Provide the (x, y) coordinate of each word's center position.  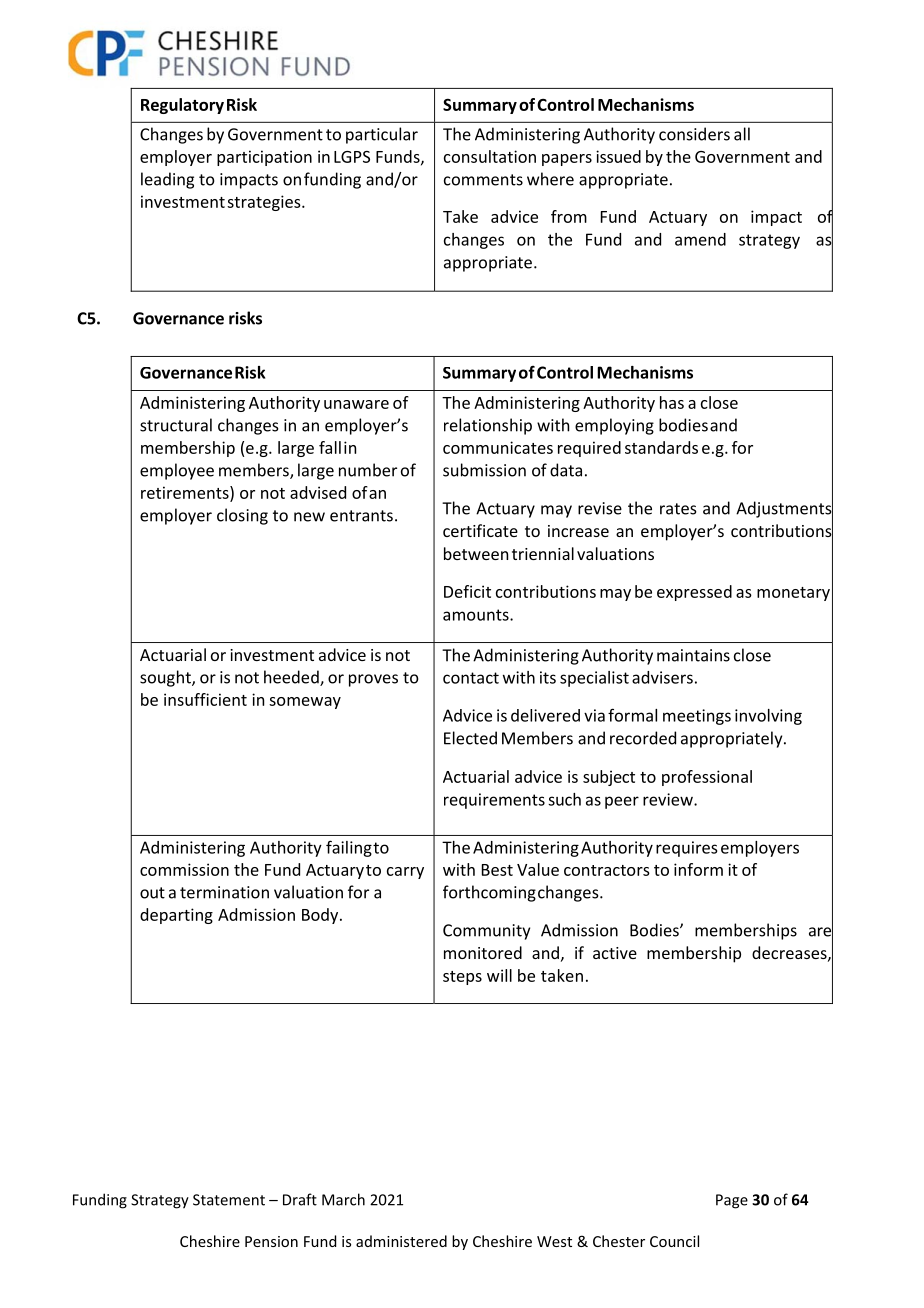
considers (694, 134)
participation (264, 158)
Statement (229, 1200)
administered (401, 1241)
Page (732, 1201)
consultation (490, 156)
